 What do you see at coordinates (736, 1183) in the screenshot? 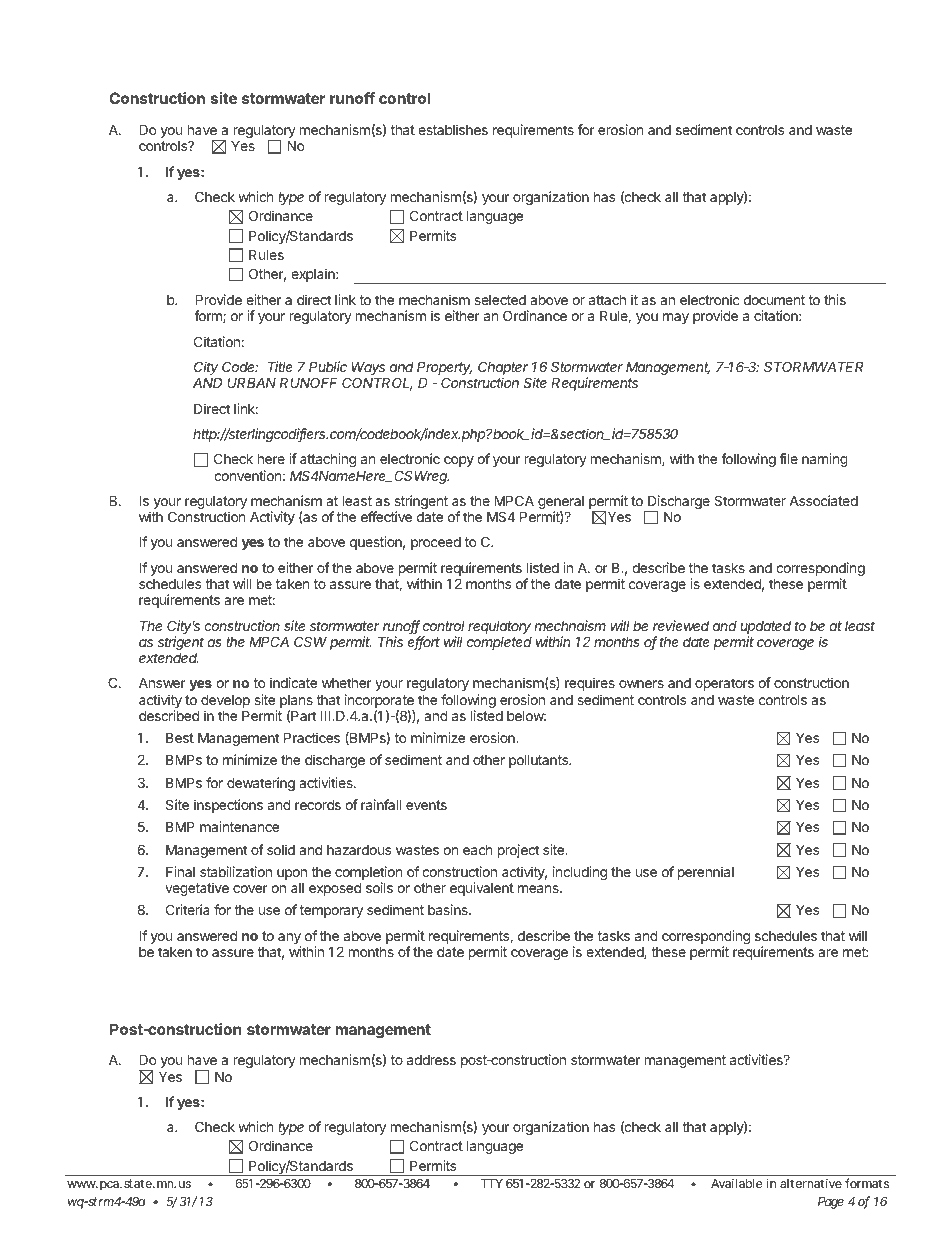
I see `Available` at bounding box center [736, 1183].
